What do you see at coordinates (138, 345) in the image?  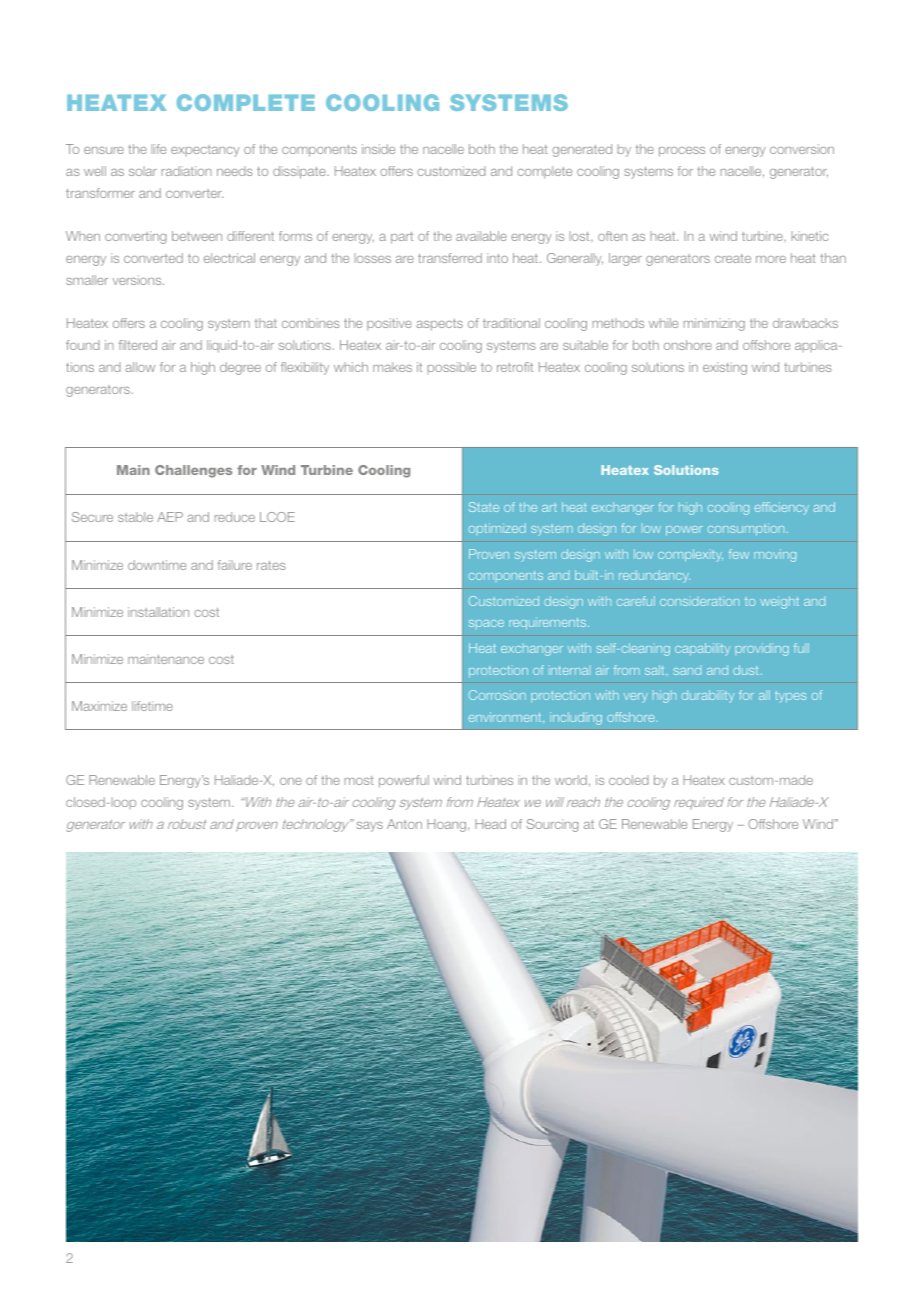 I see `filtered` at bounding box center [138, 345].
